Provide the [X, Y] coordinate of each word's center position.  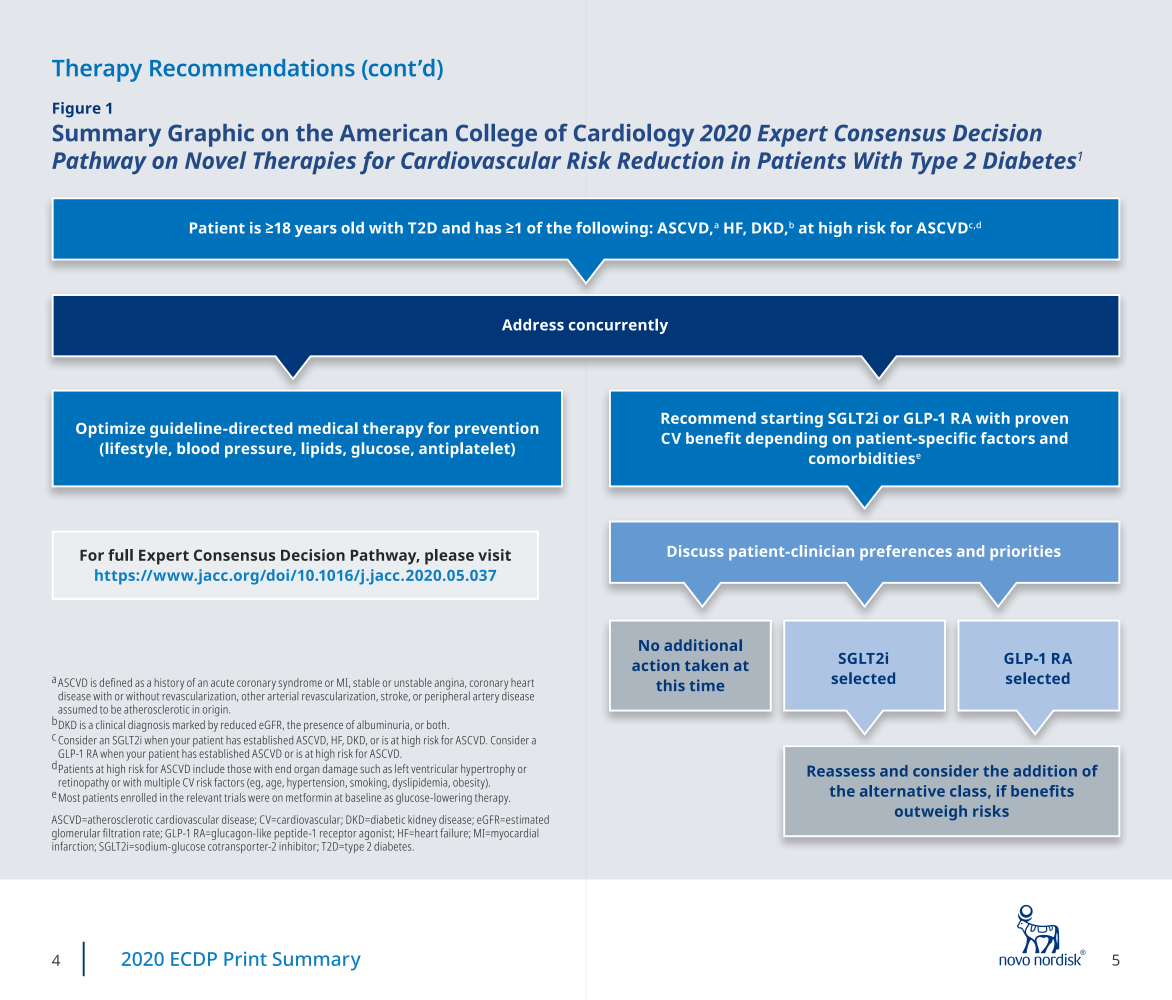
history [169, 684]
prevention [497, 430]
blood [198, 448]
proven [1042, 421]
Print [245, 959]
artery [486, 698]
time [707, 685]
